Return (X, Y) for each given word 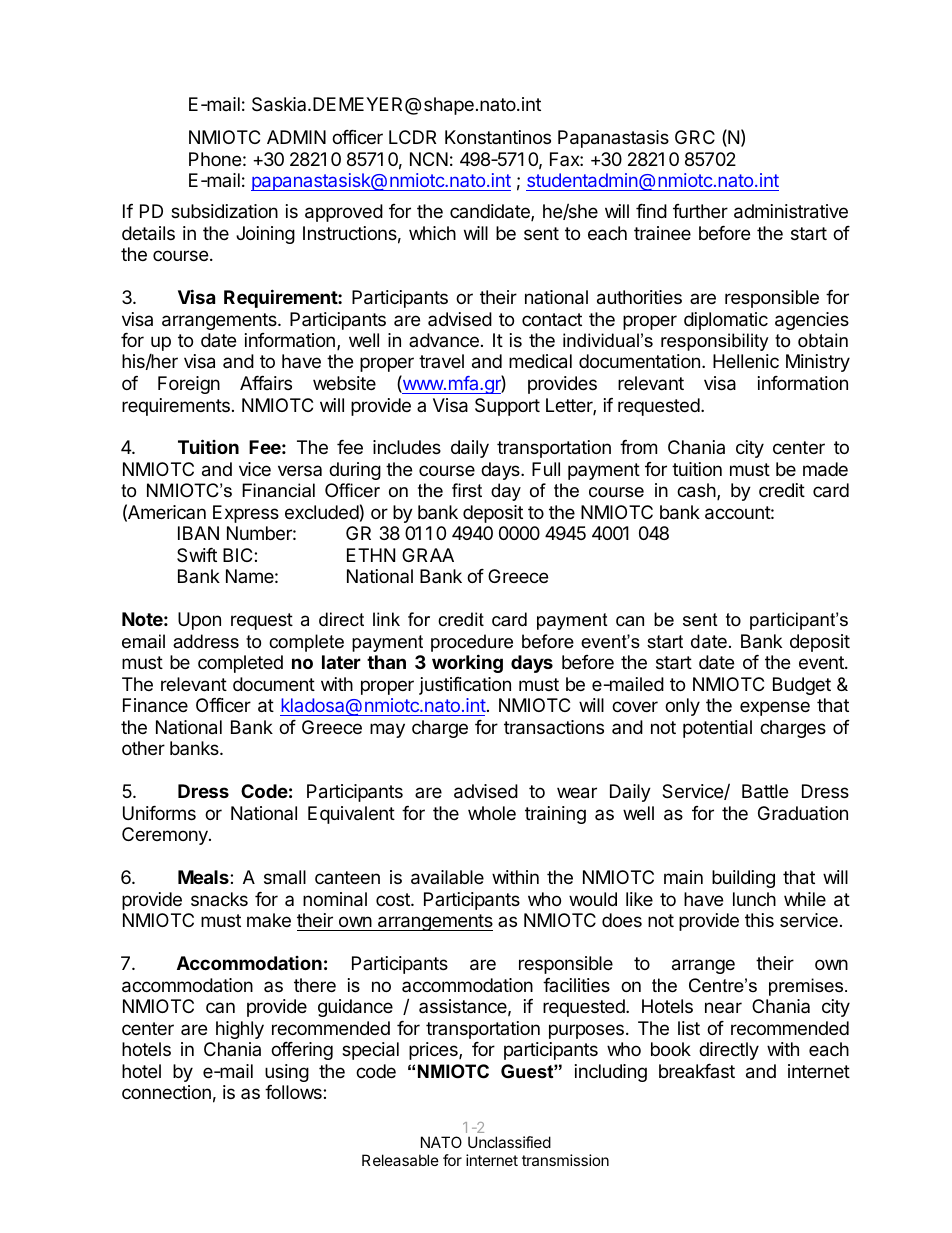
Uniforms (159, 813)
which (432, 233)
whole (492, 813)
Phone (215, 159)
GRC (695, 137)
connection (166, 1092)
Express (246, 514)
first (467, 490)
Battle (765, 791)
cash (696, 490)
